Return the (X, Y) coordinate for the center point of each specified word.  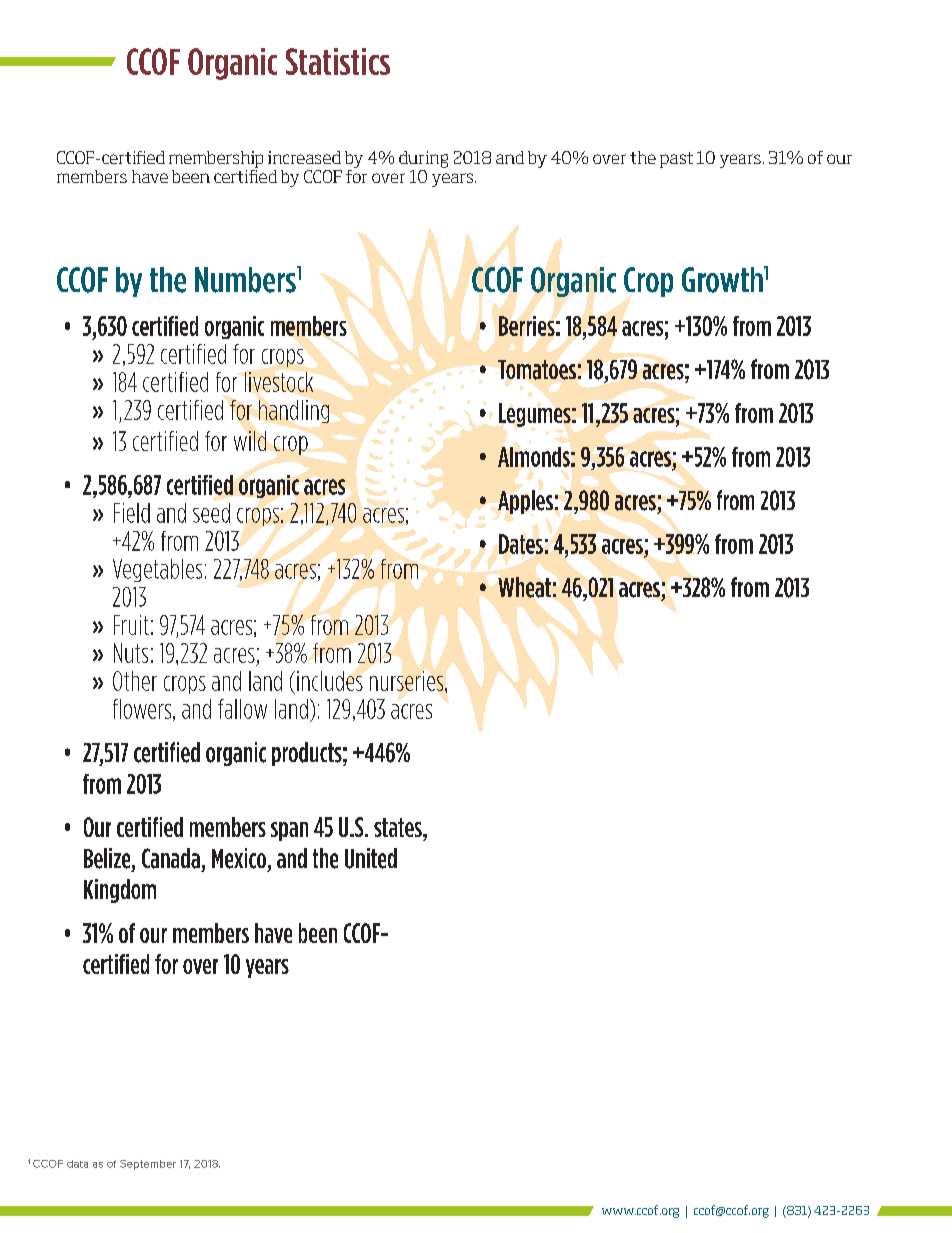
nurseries (408, 681)
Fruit (131, 625)
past (676, 160)
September (148, 1165)
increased (304, 157)
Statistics (338, 61)
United (371, 858)
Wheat (524, 587)
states (399, 827)
